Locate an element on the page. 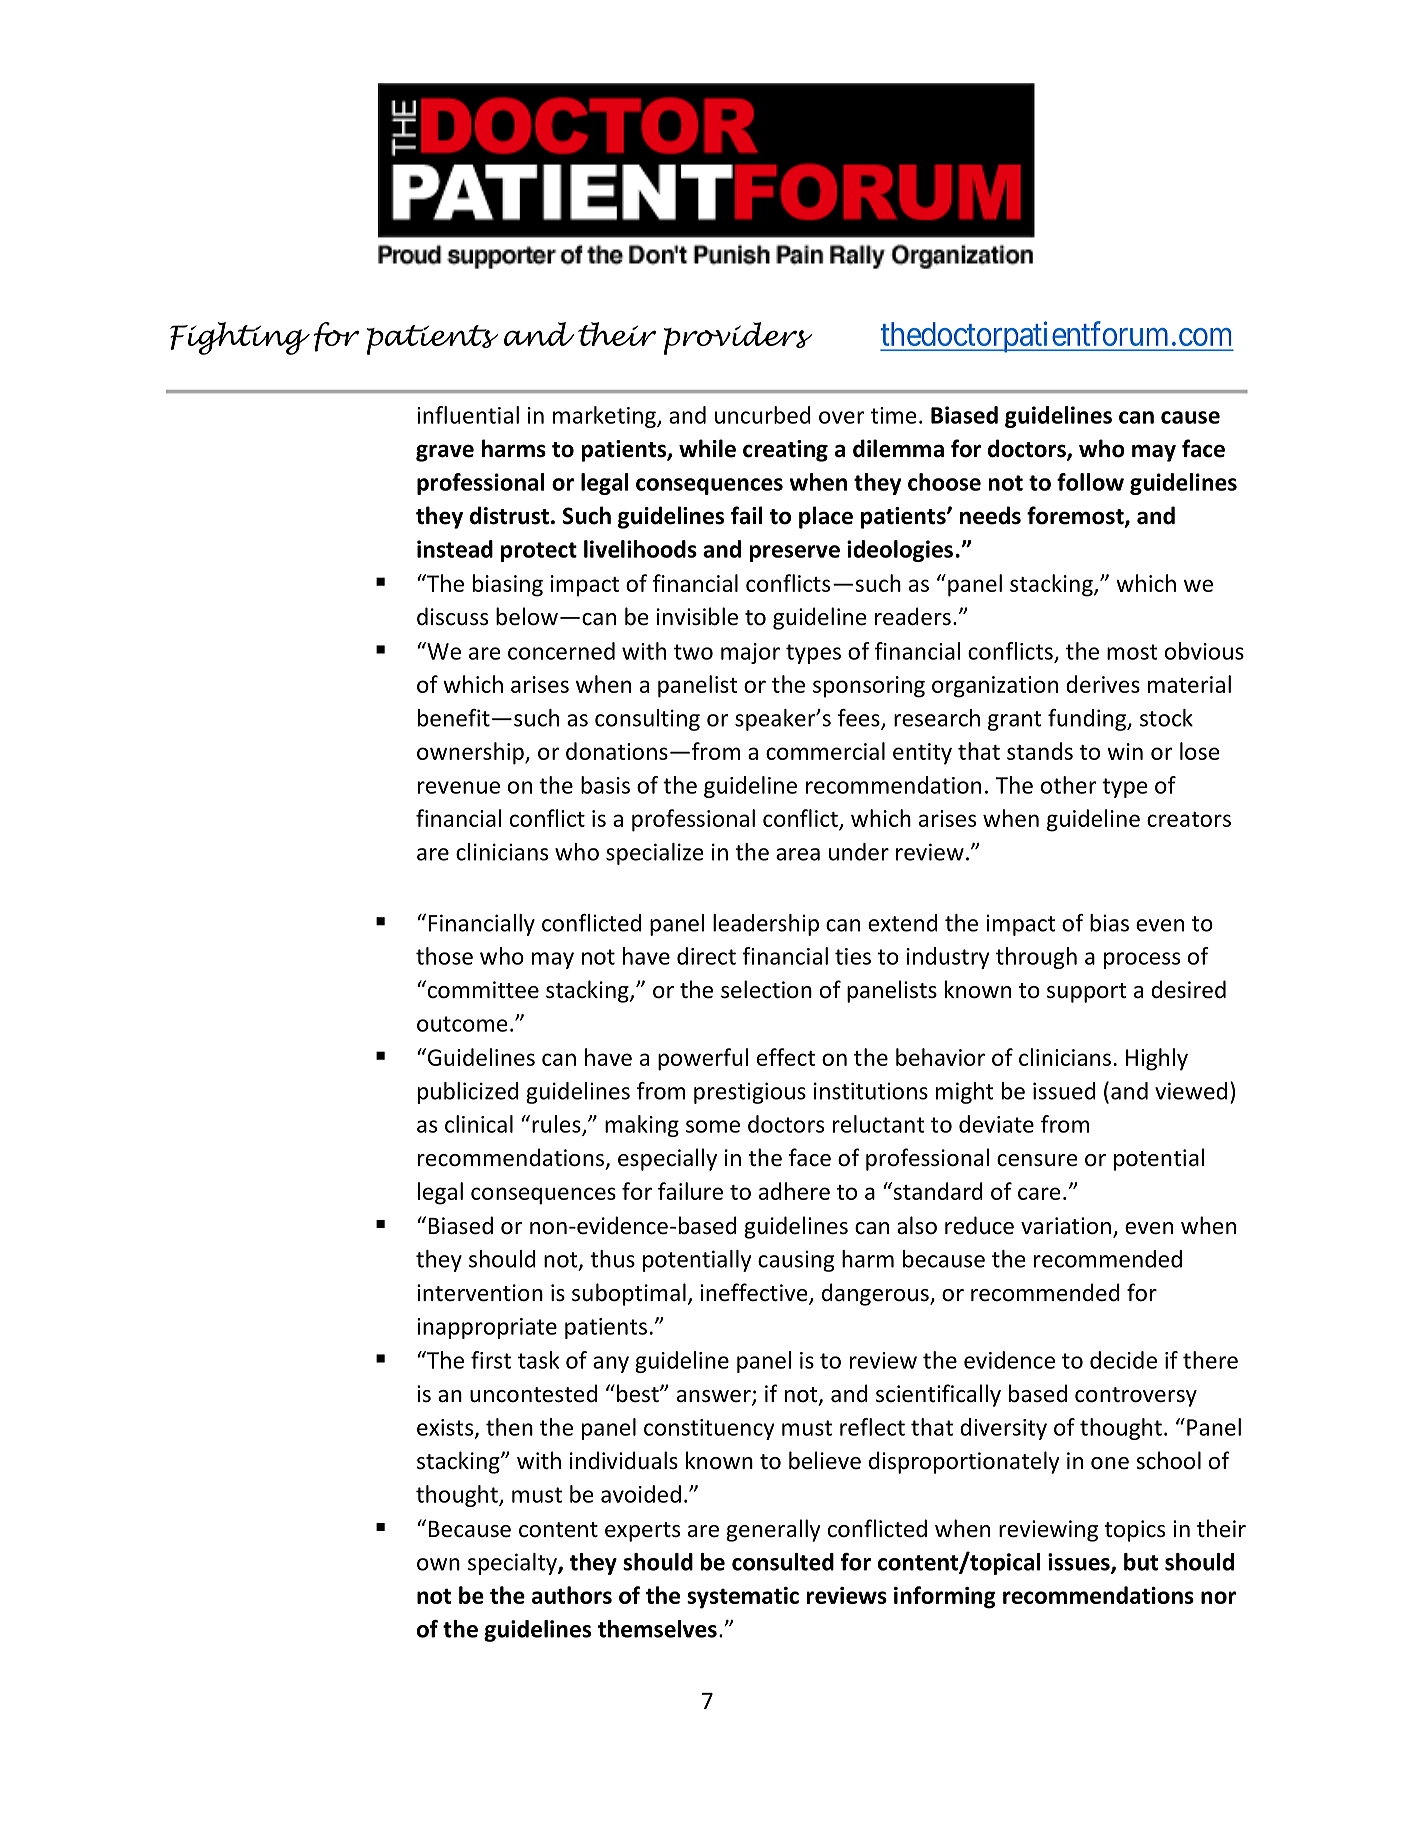 This image has width=1414, height=1830. support is located at coordinates (1086, 993).
